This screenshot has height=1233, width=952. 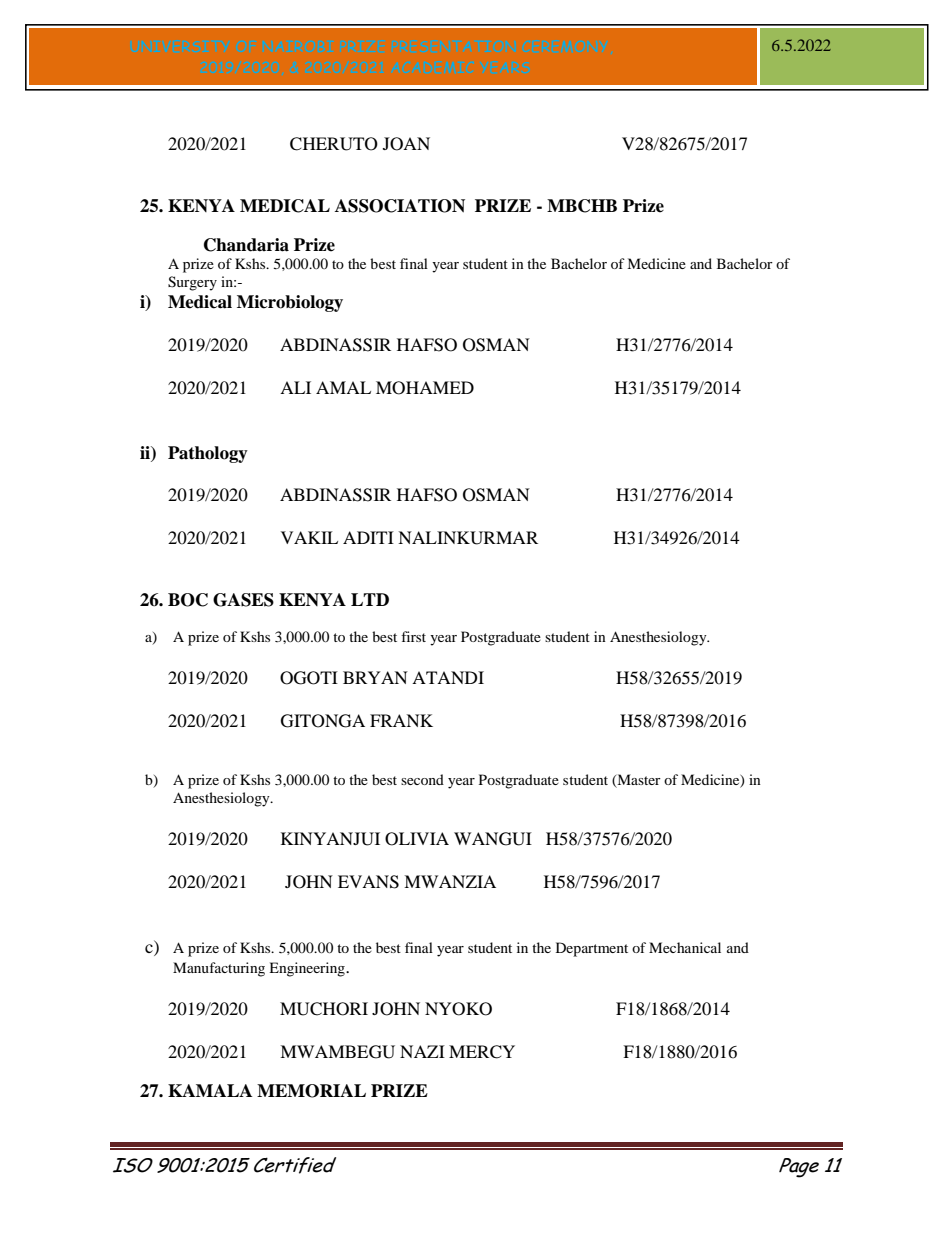 What do you see at coordinates (401, 720) in the screenshot?
I see `FRANK` at bounding box center [401, 720].
